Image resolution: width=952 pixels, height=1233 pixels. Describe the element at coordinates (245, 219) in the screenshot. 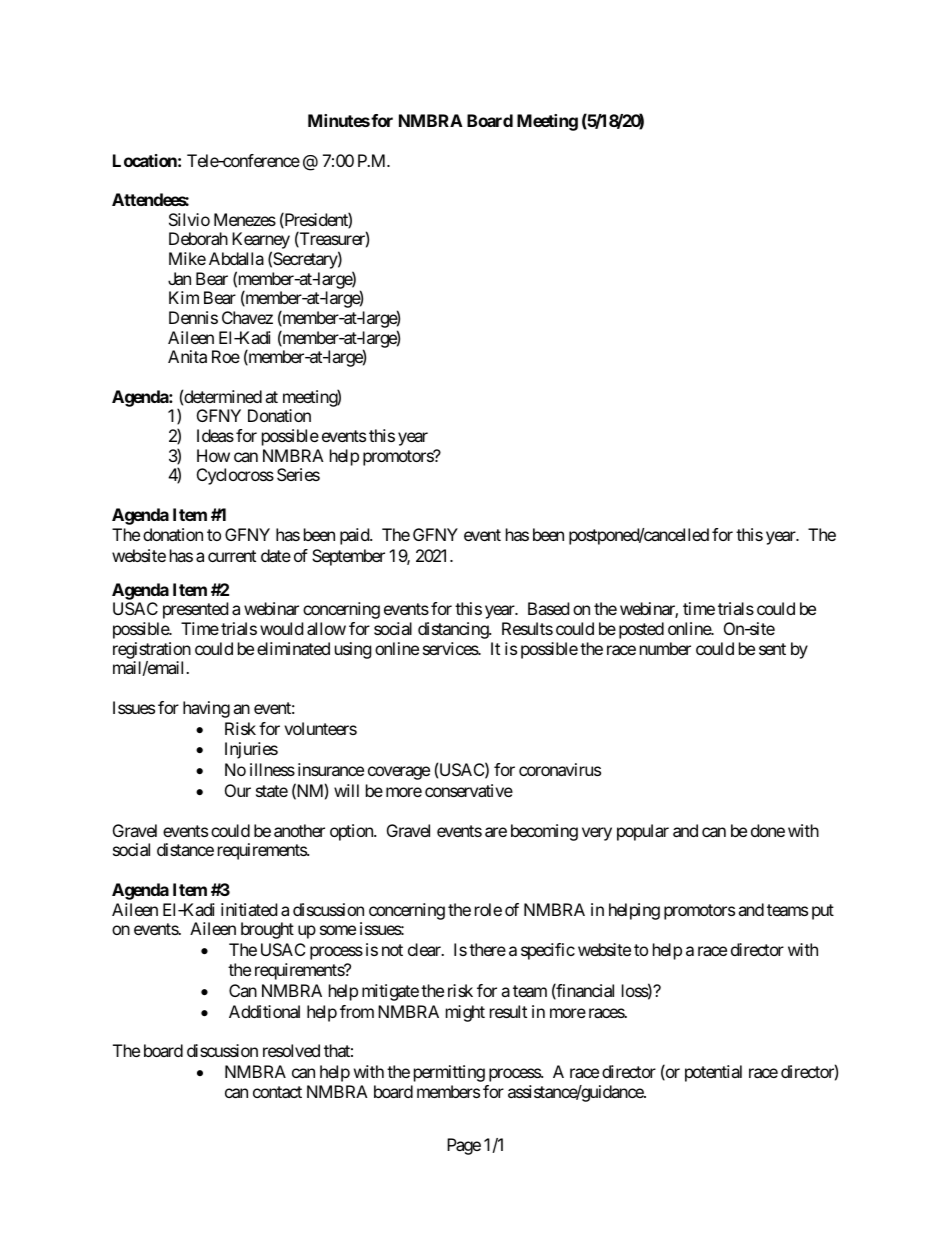

I see `Menezes` at that location.
